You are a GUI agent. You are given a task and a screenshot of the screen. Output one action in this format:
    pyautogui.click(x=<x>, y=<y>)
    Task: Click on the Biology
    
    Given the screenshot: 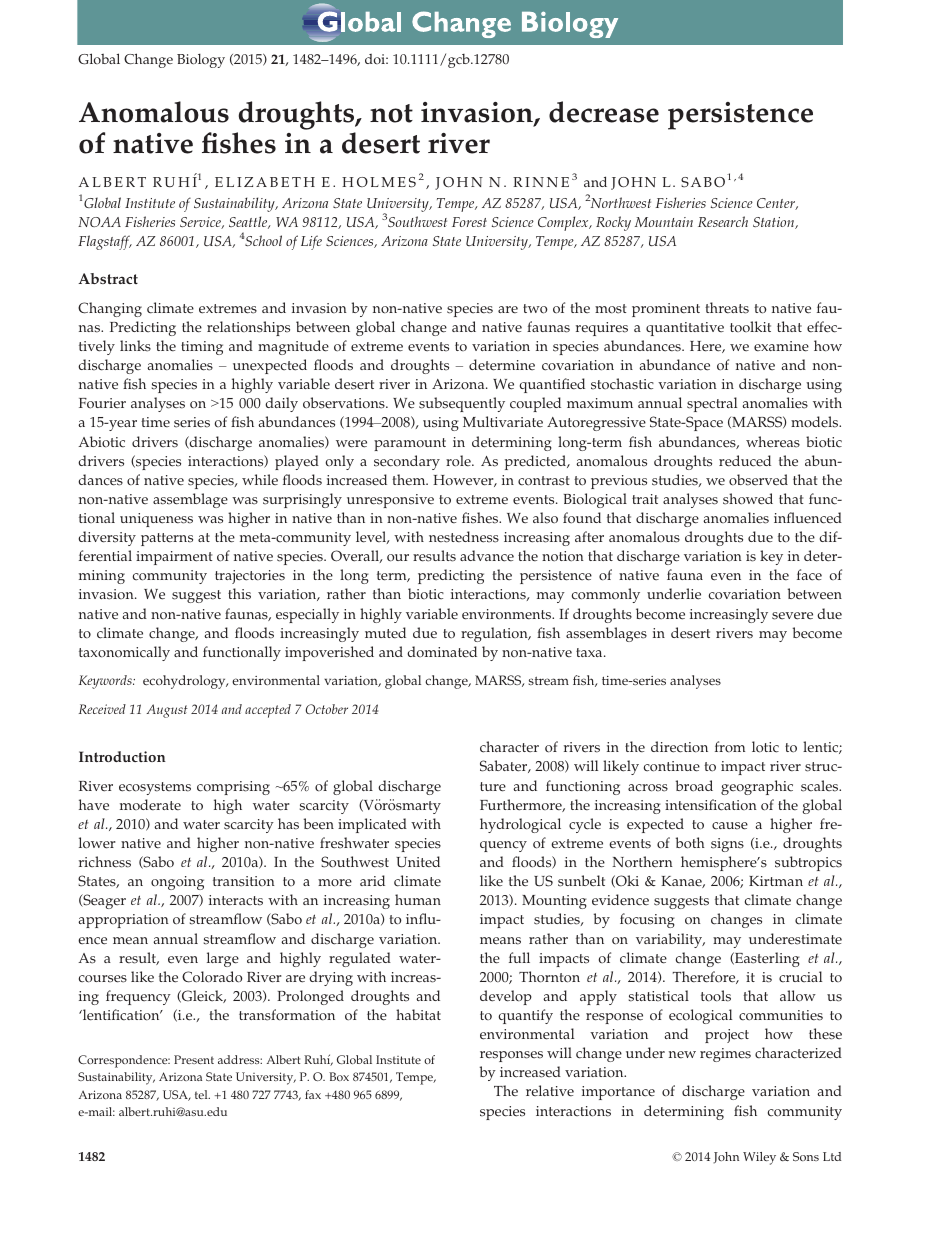 What is the action you would take?
    pyautogui.click(x=201, y=60)
